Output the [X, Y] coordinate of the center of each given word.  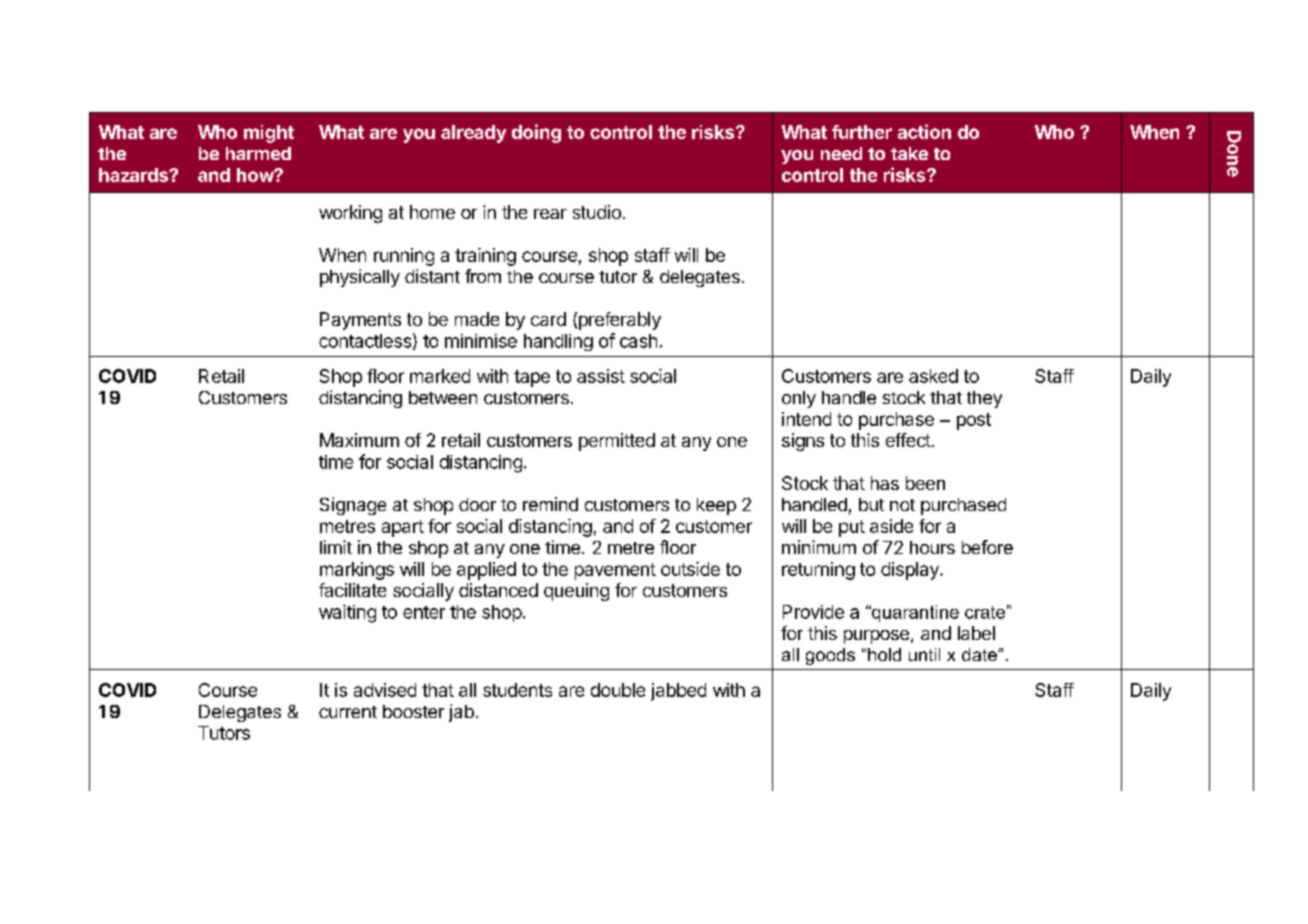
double [618, 690]
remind [550, 504]
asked [933, 376]
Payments [360, 321]
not [902, 505]
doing [536, 133]
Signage [353, 506]
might [269, 134]
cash [638, 341]
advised [385, 690]
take [909, 153]
